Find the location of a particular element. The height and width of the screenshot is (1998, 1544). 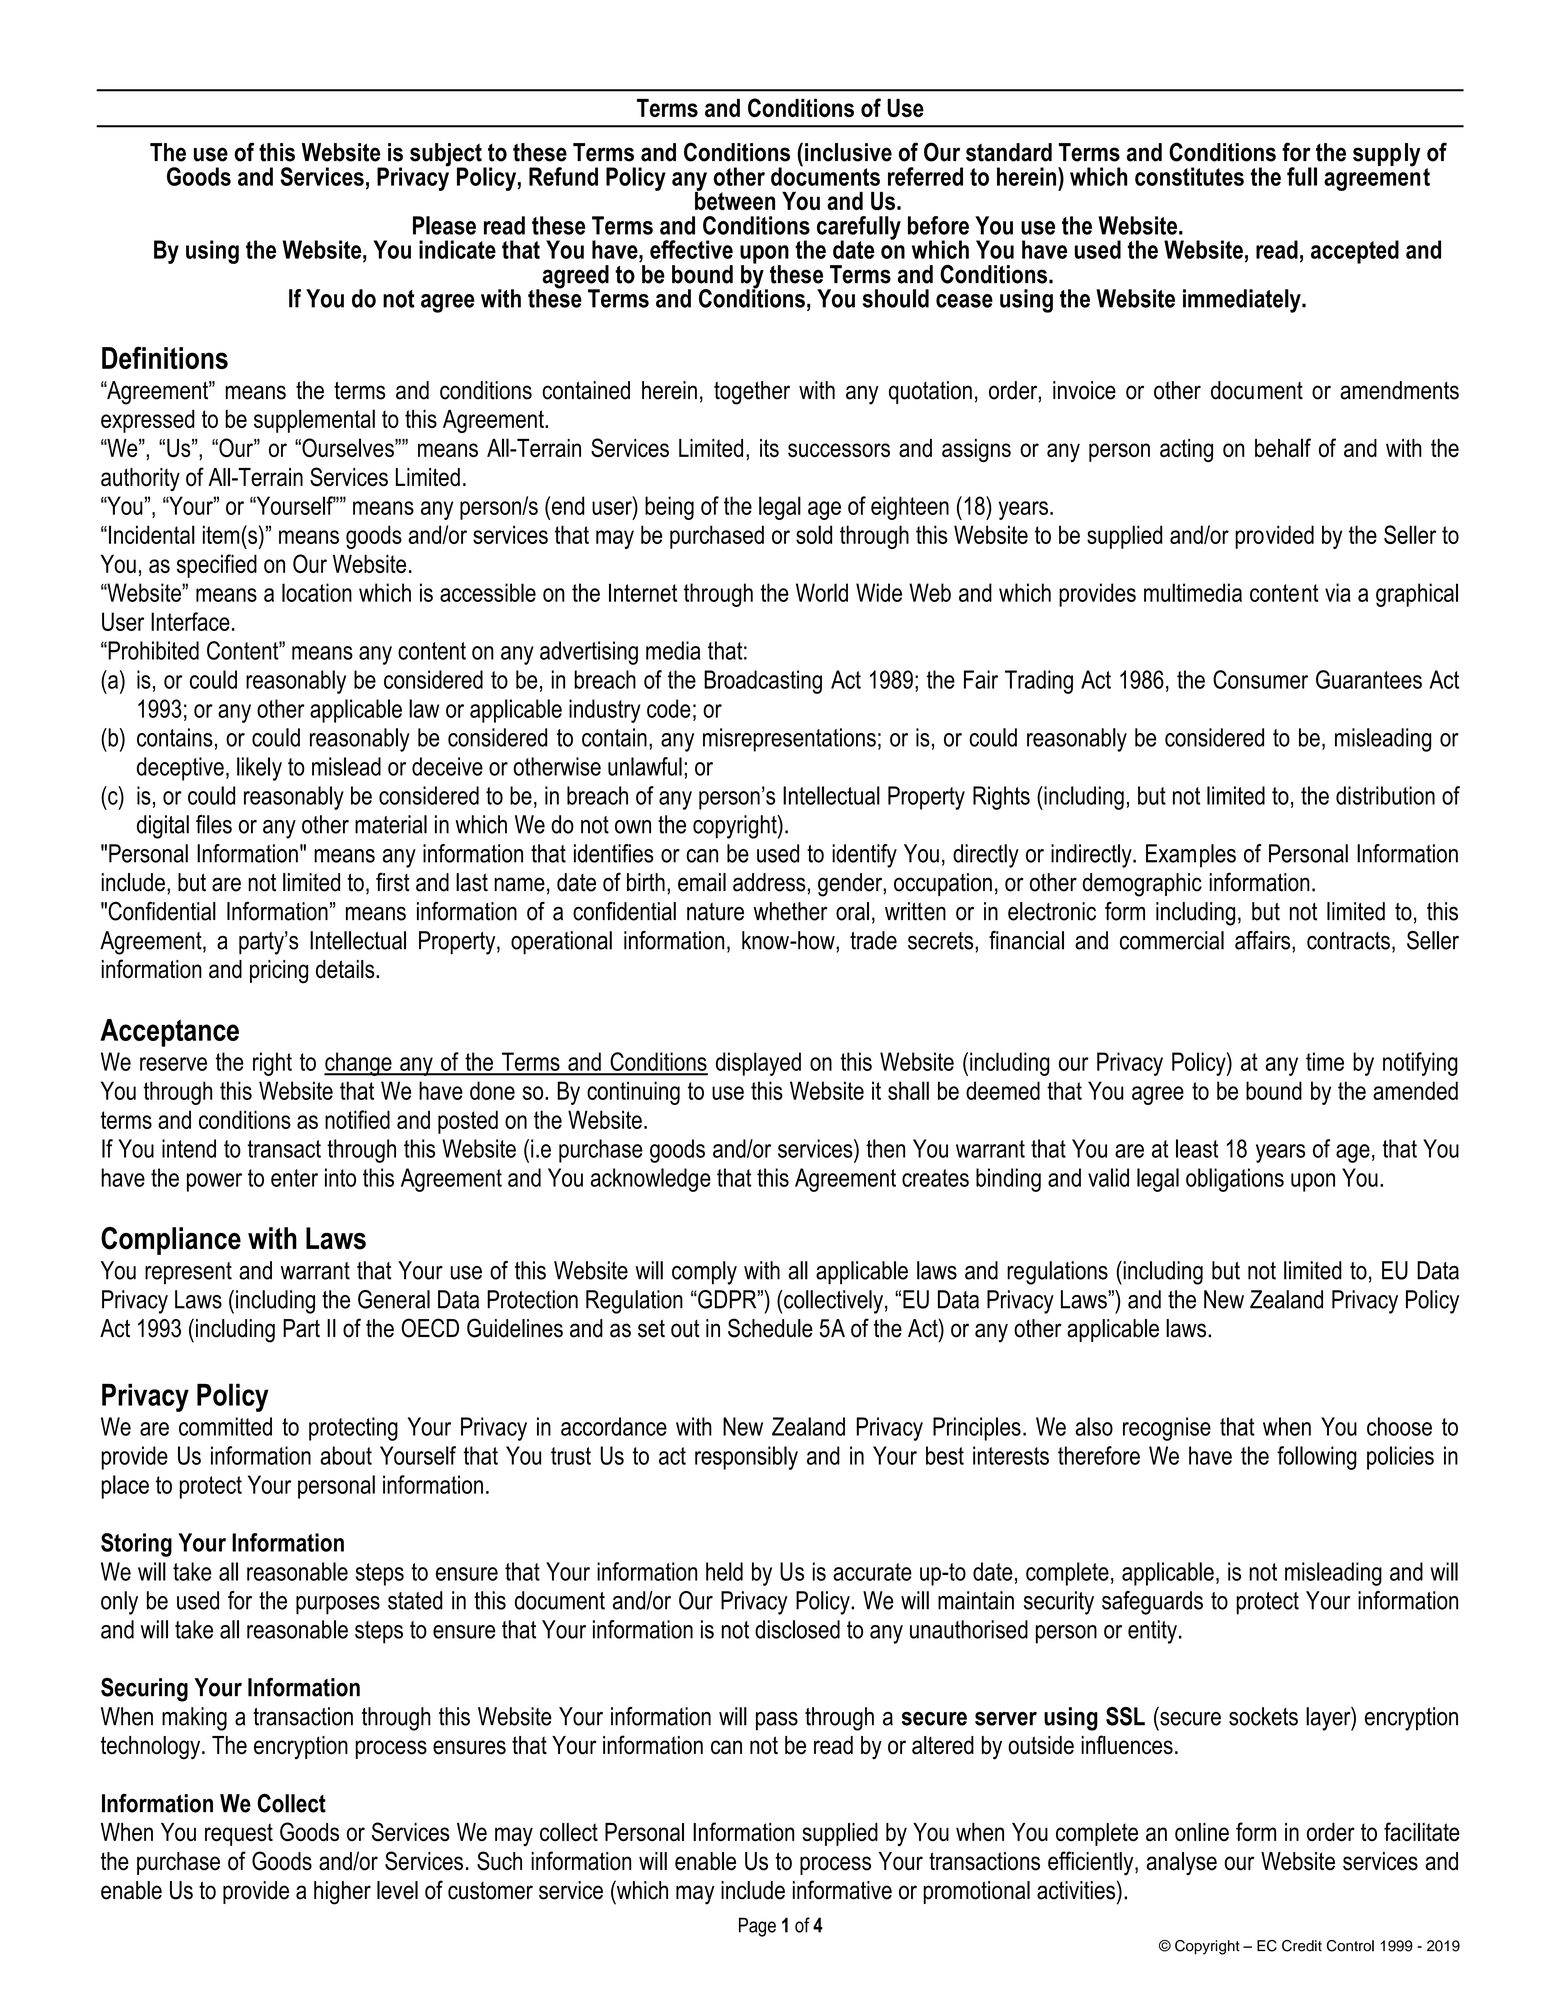

between is located at coordinates (735, 199).
